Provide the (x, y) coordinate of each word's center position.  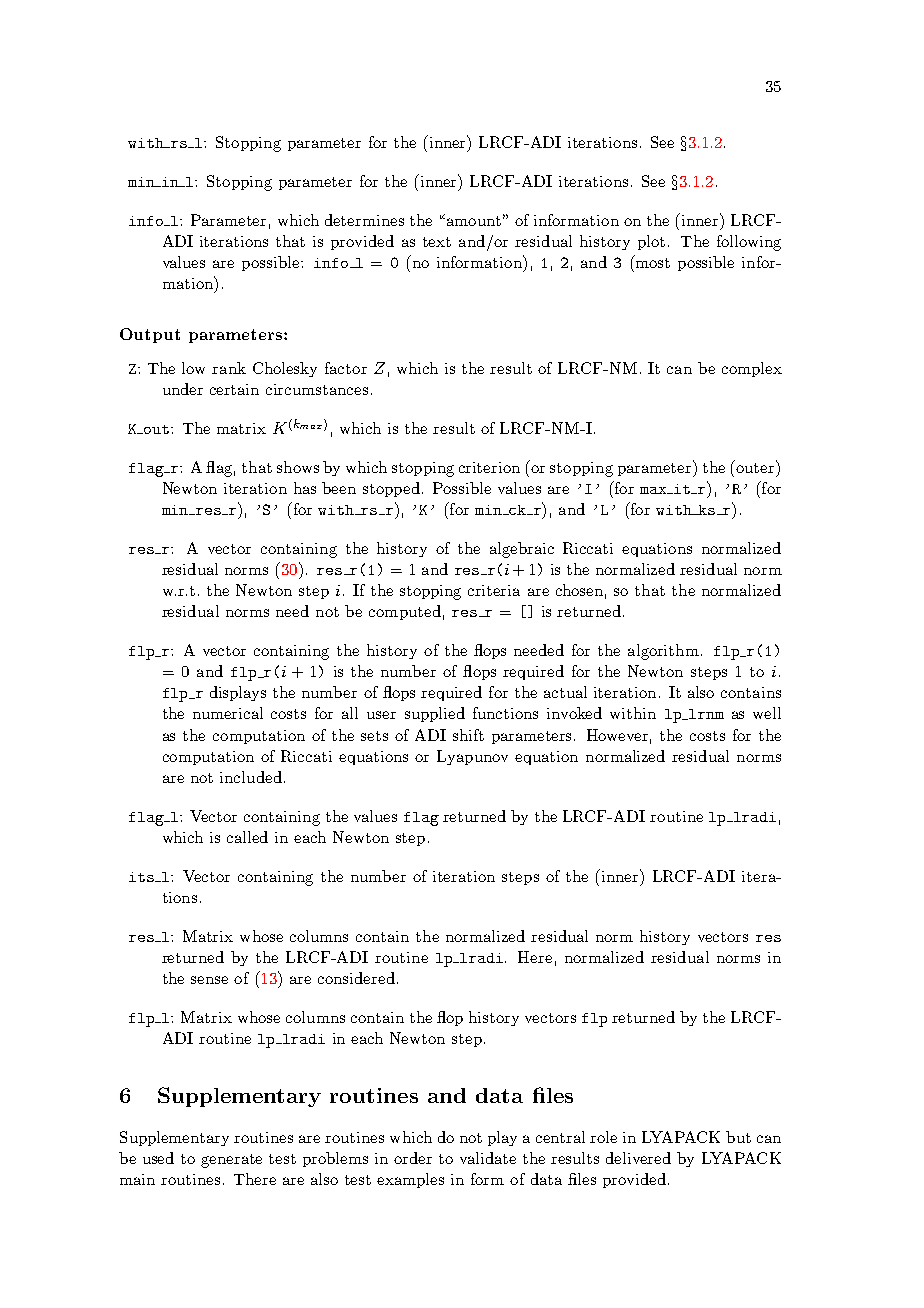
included (251, 777)
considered (356, 978)
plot (651, 242)
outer (756, 466)
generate (231, 1161)
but (738, 1137)
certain (234, 389)
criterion (489, 467)
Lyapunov (472, 757)
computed (405, 612)
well (767, 713)
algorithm (663, 652)
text (437, 242)
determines (364, 220)
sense (209, 980)
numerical (228, 713)
